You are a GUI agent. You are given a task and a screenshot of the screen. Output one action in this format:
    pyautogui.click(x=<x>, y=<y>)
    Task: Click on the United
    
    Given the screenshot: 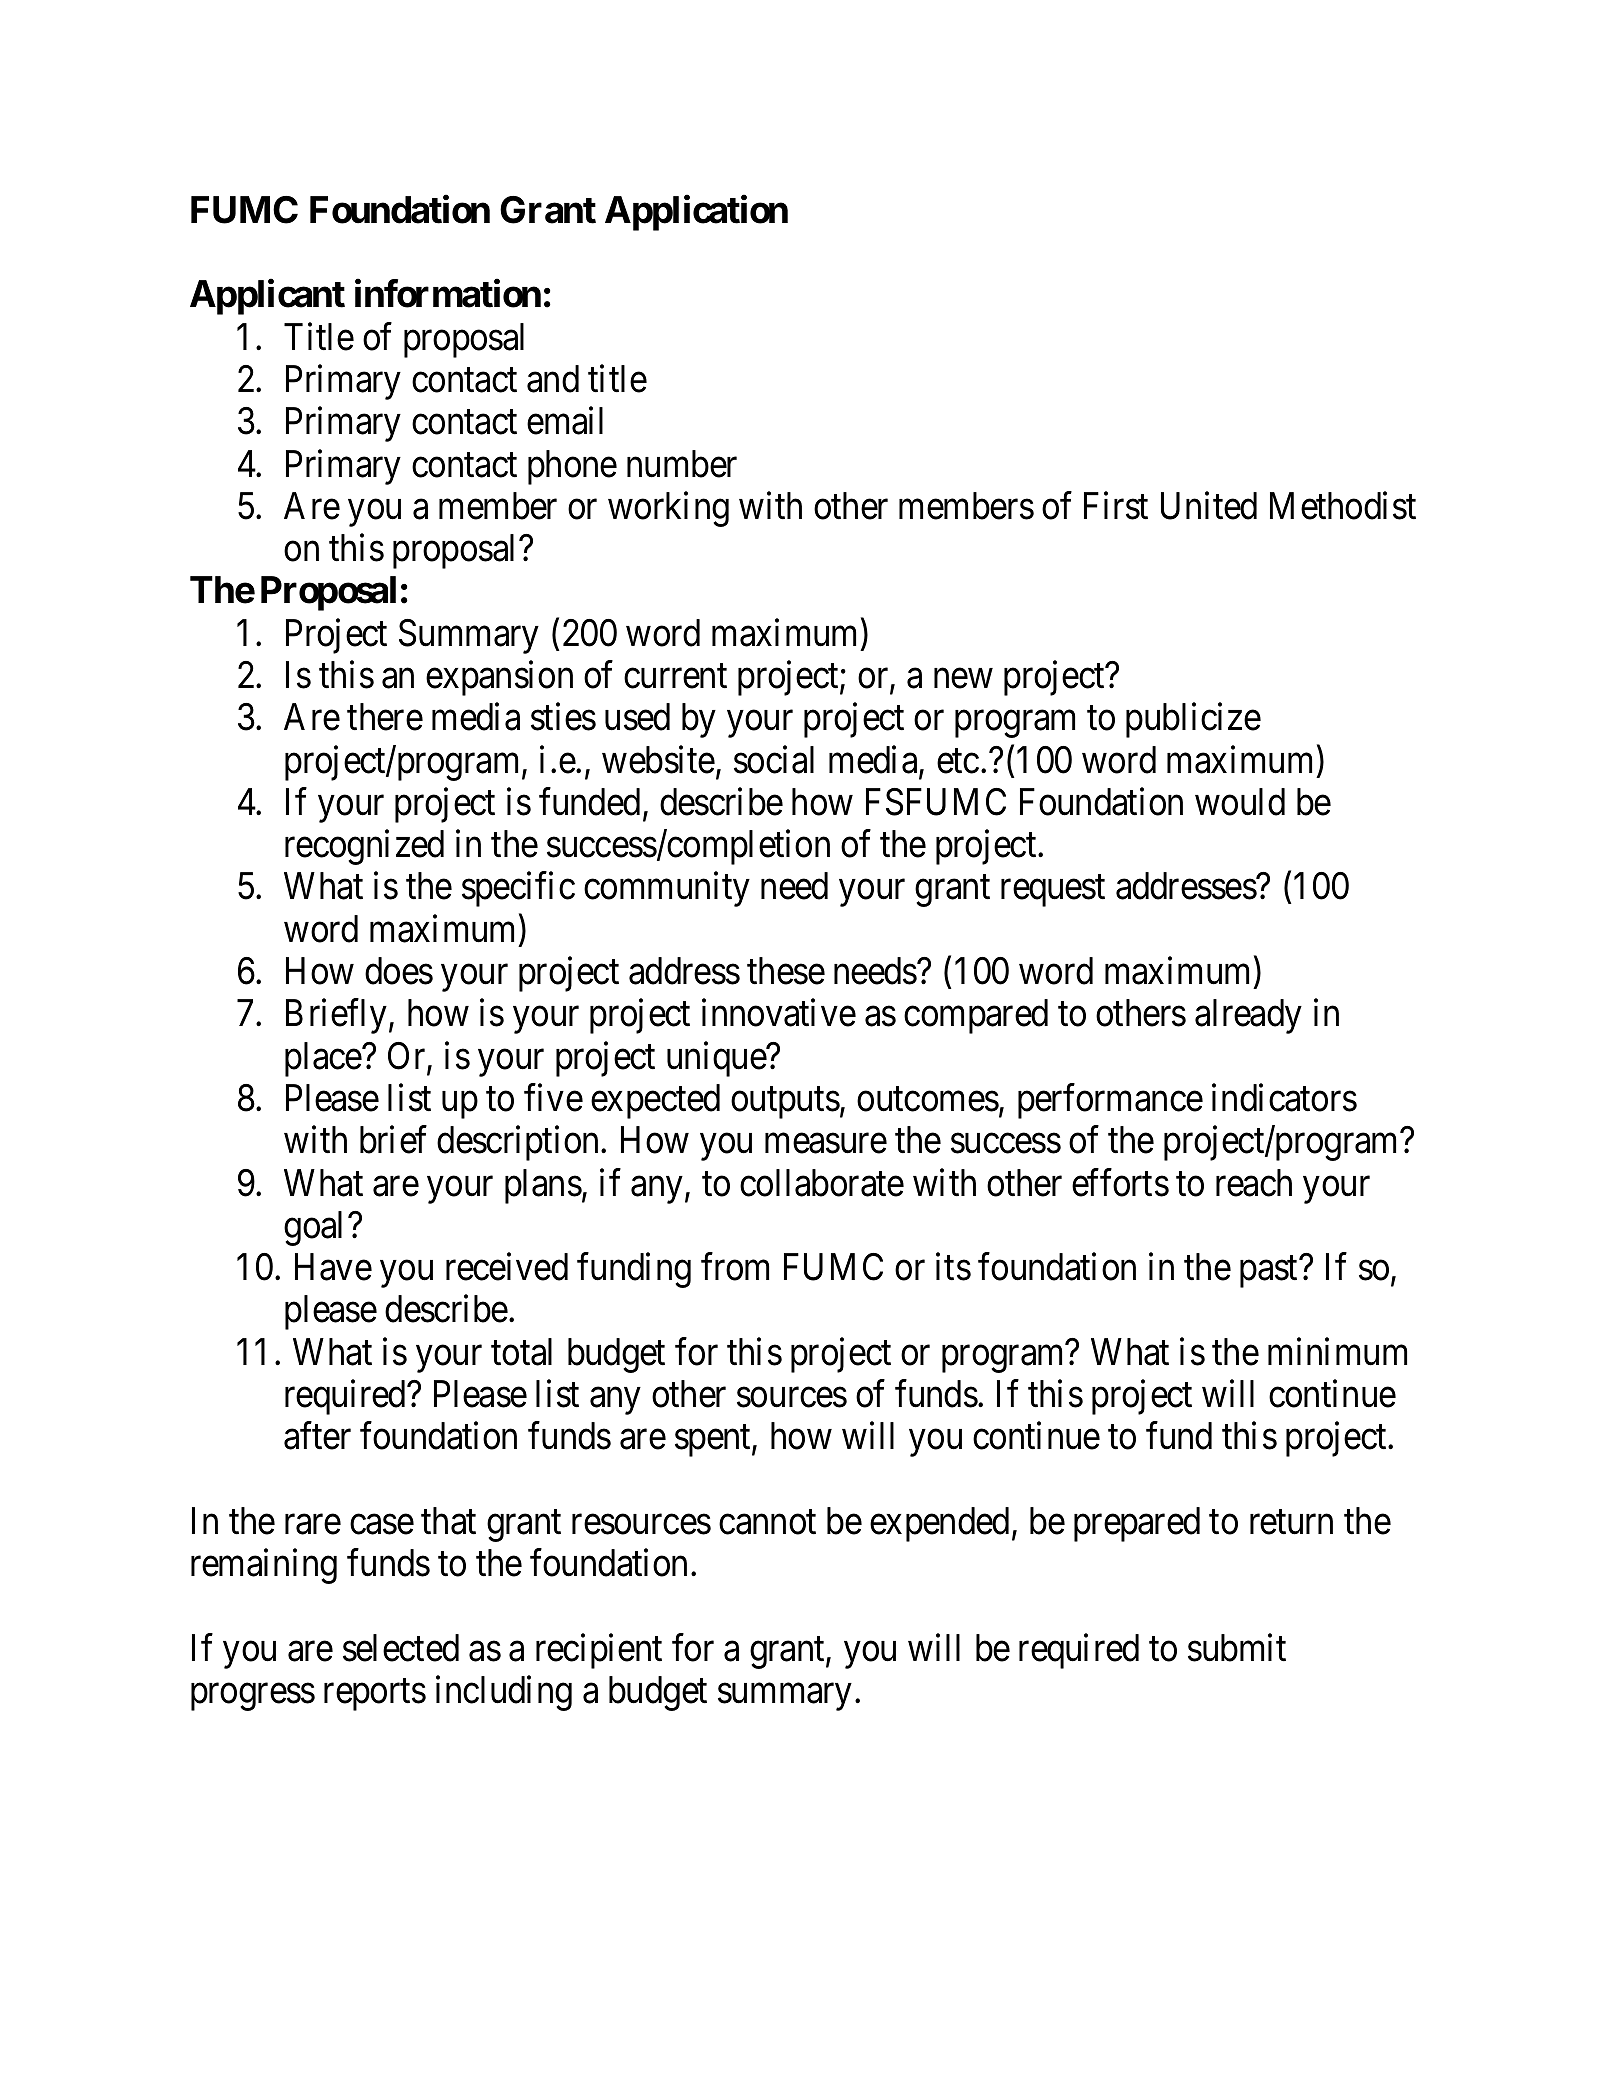 What is the action you would take?
    pyautogui.click(x=1209, y=506)
